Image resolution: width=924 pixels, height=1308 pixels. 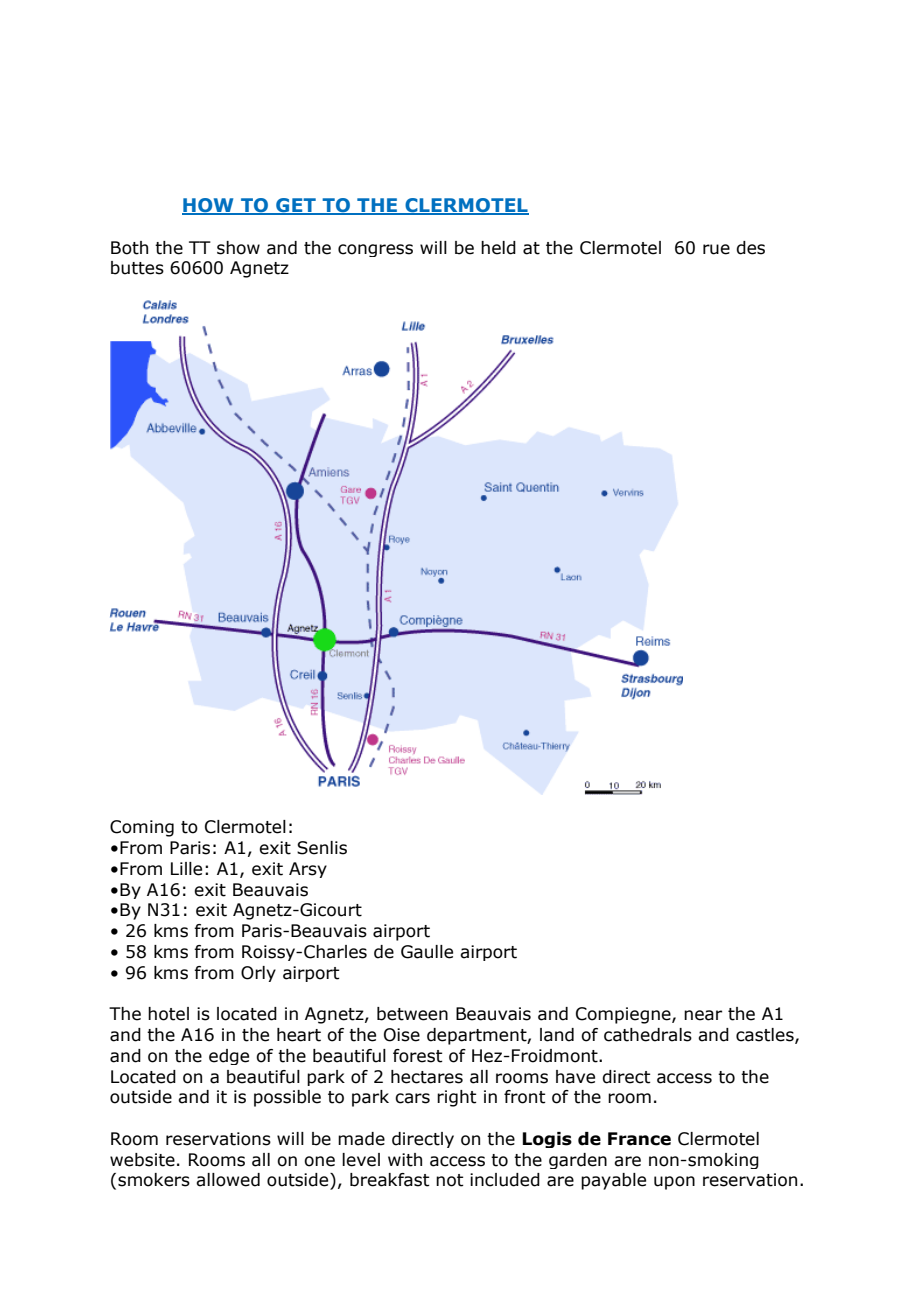 I want to click on near, so click(x=703, y=1015).
